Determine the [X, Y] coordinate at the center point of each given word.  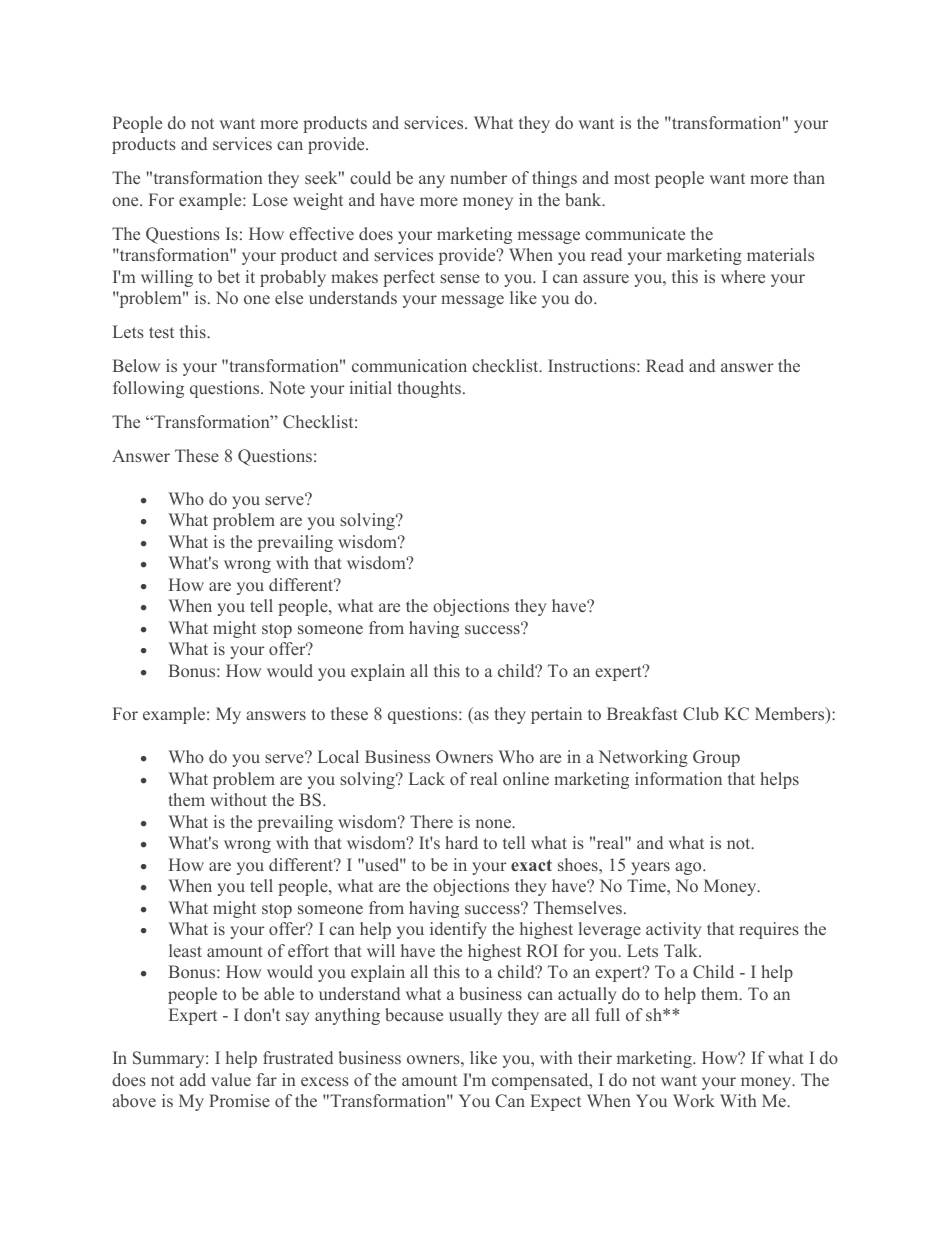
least [185, 950]
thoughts [429, 389]
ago [689, 868]
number [478, 177]
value [231, 1079]
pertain [556, 715]
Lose [270, 199]
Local [338, 756]
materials [780, 254]
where [743, 276]
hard [461, 842]
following [148, 389]
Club [701, 714]
